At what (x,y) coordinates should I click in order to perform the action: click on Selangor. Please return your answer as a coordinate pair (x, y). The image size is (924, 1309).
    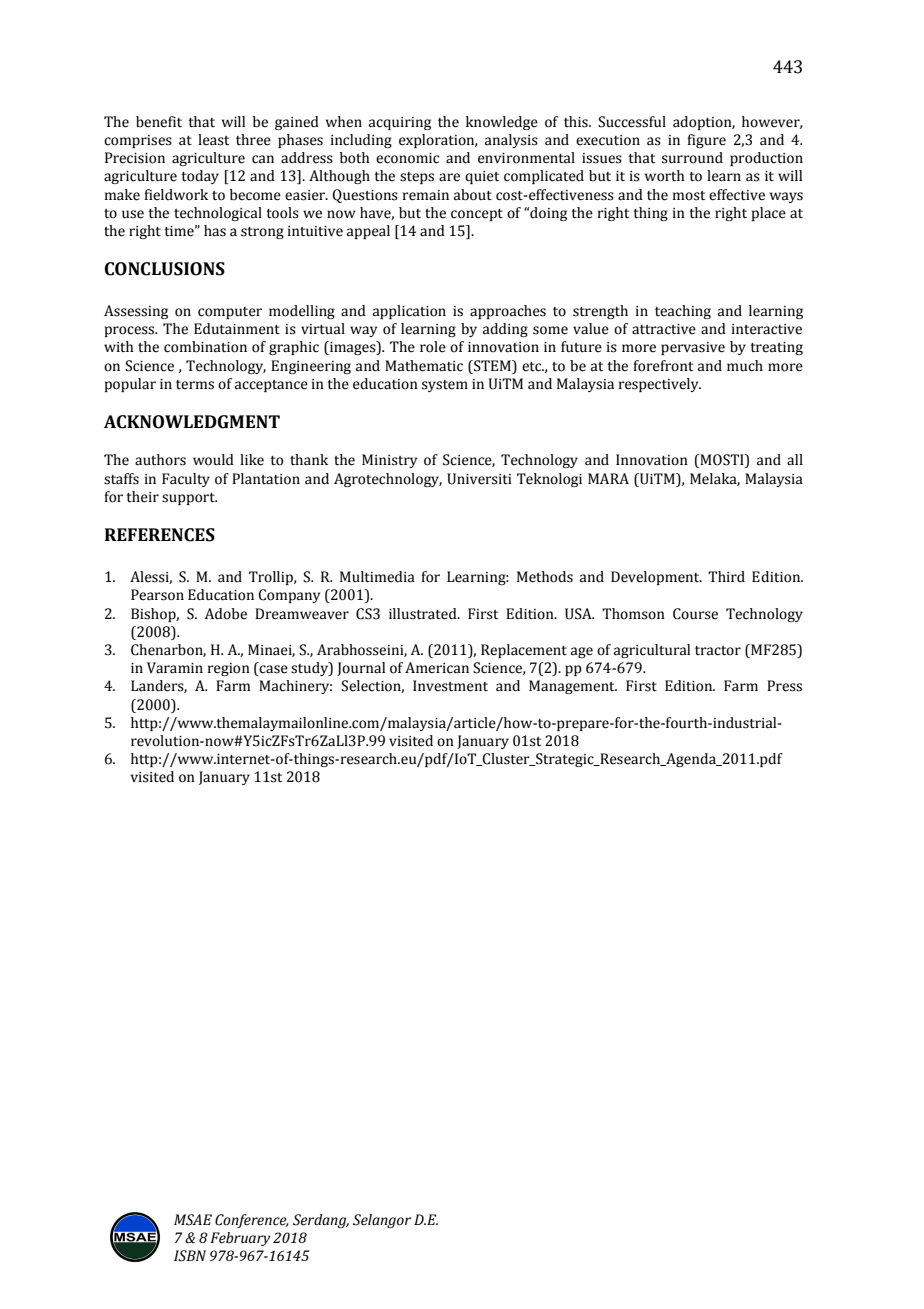
    Looking at the image, I should click on (382, 1221).
